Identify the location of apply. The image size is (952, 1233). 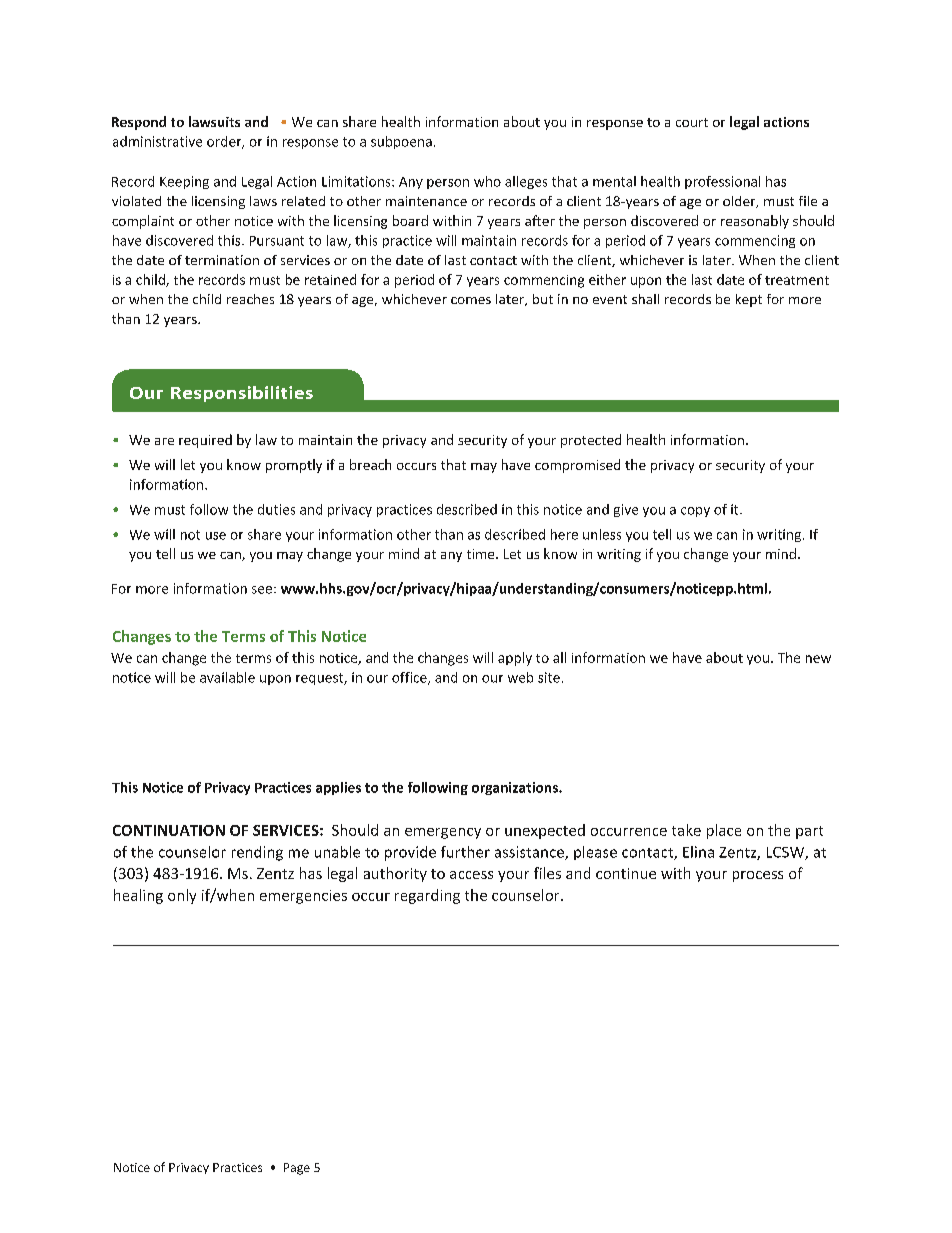
(515, 659).
